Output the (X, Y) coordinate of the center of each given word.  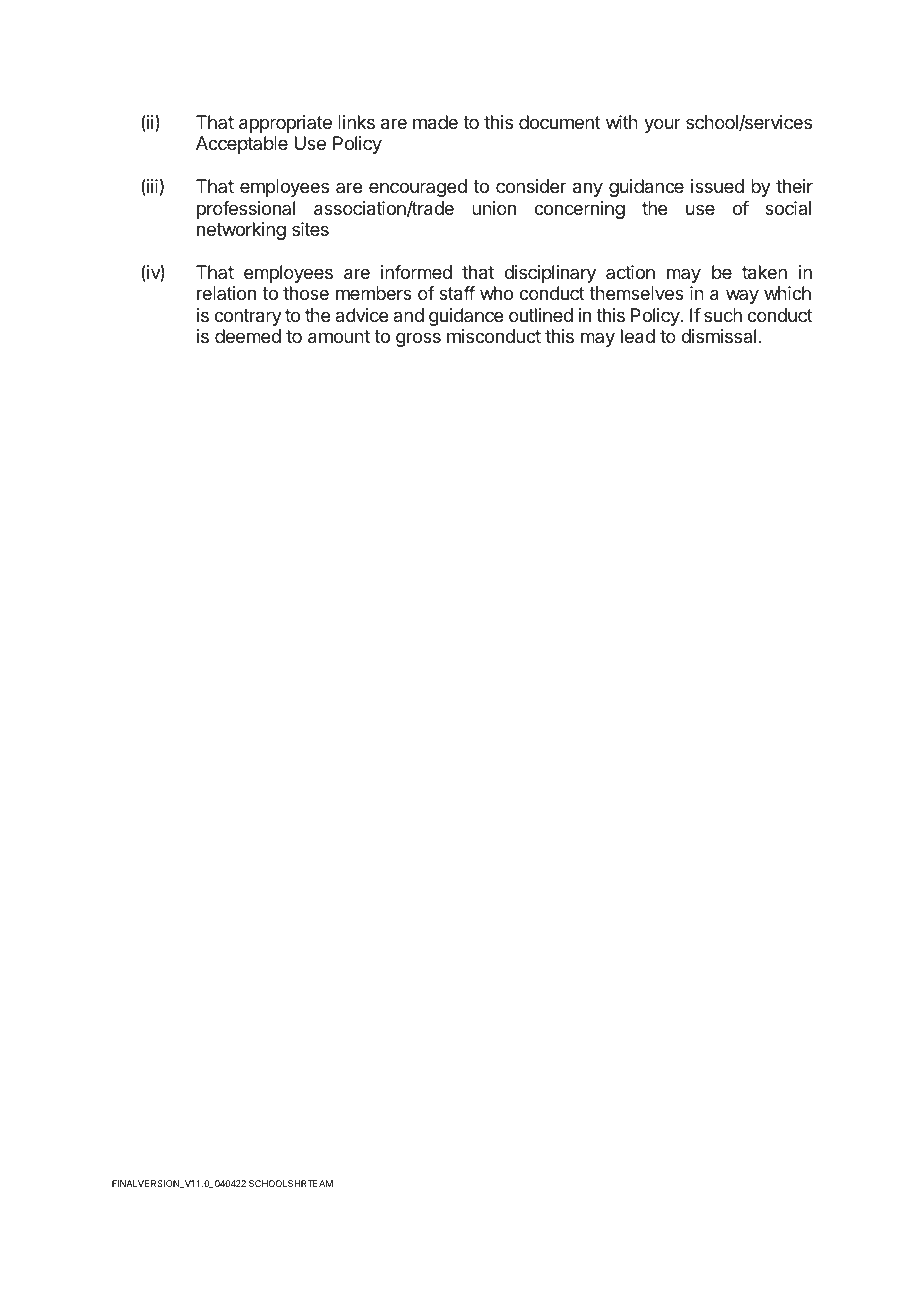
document (560, 122)
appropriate (285, 124)
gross (418, 339)
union (494, 208)
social (788, 208)
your (662, 125)
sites (310, 229)
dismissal (718, 336)
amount (339, 337)
